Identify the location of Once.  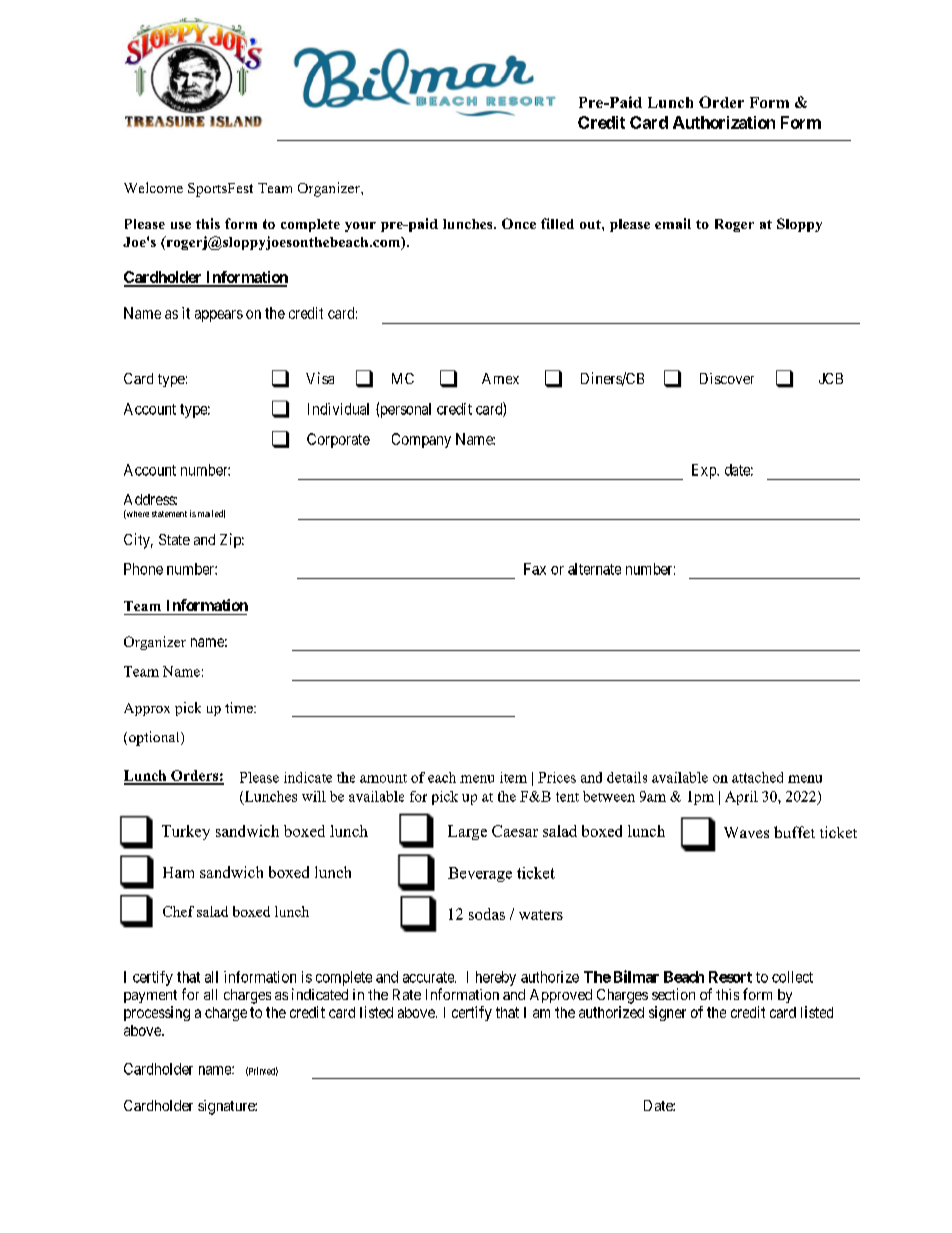
(519, 223).
